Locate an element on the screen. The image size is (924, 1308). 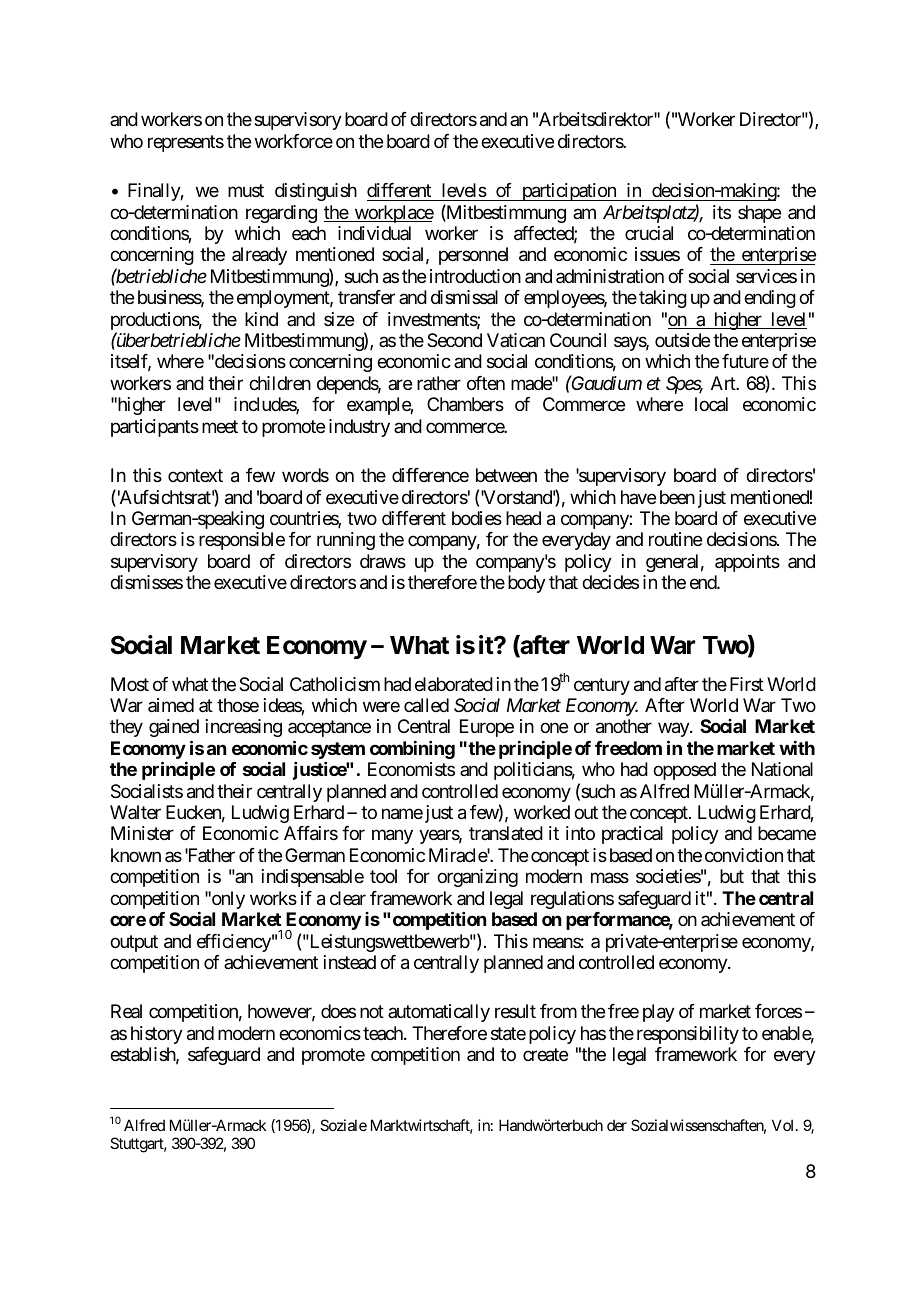
elaborated is located at coordinates (454, 684).
